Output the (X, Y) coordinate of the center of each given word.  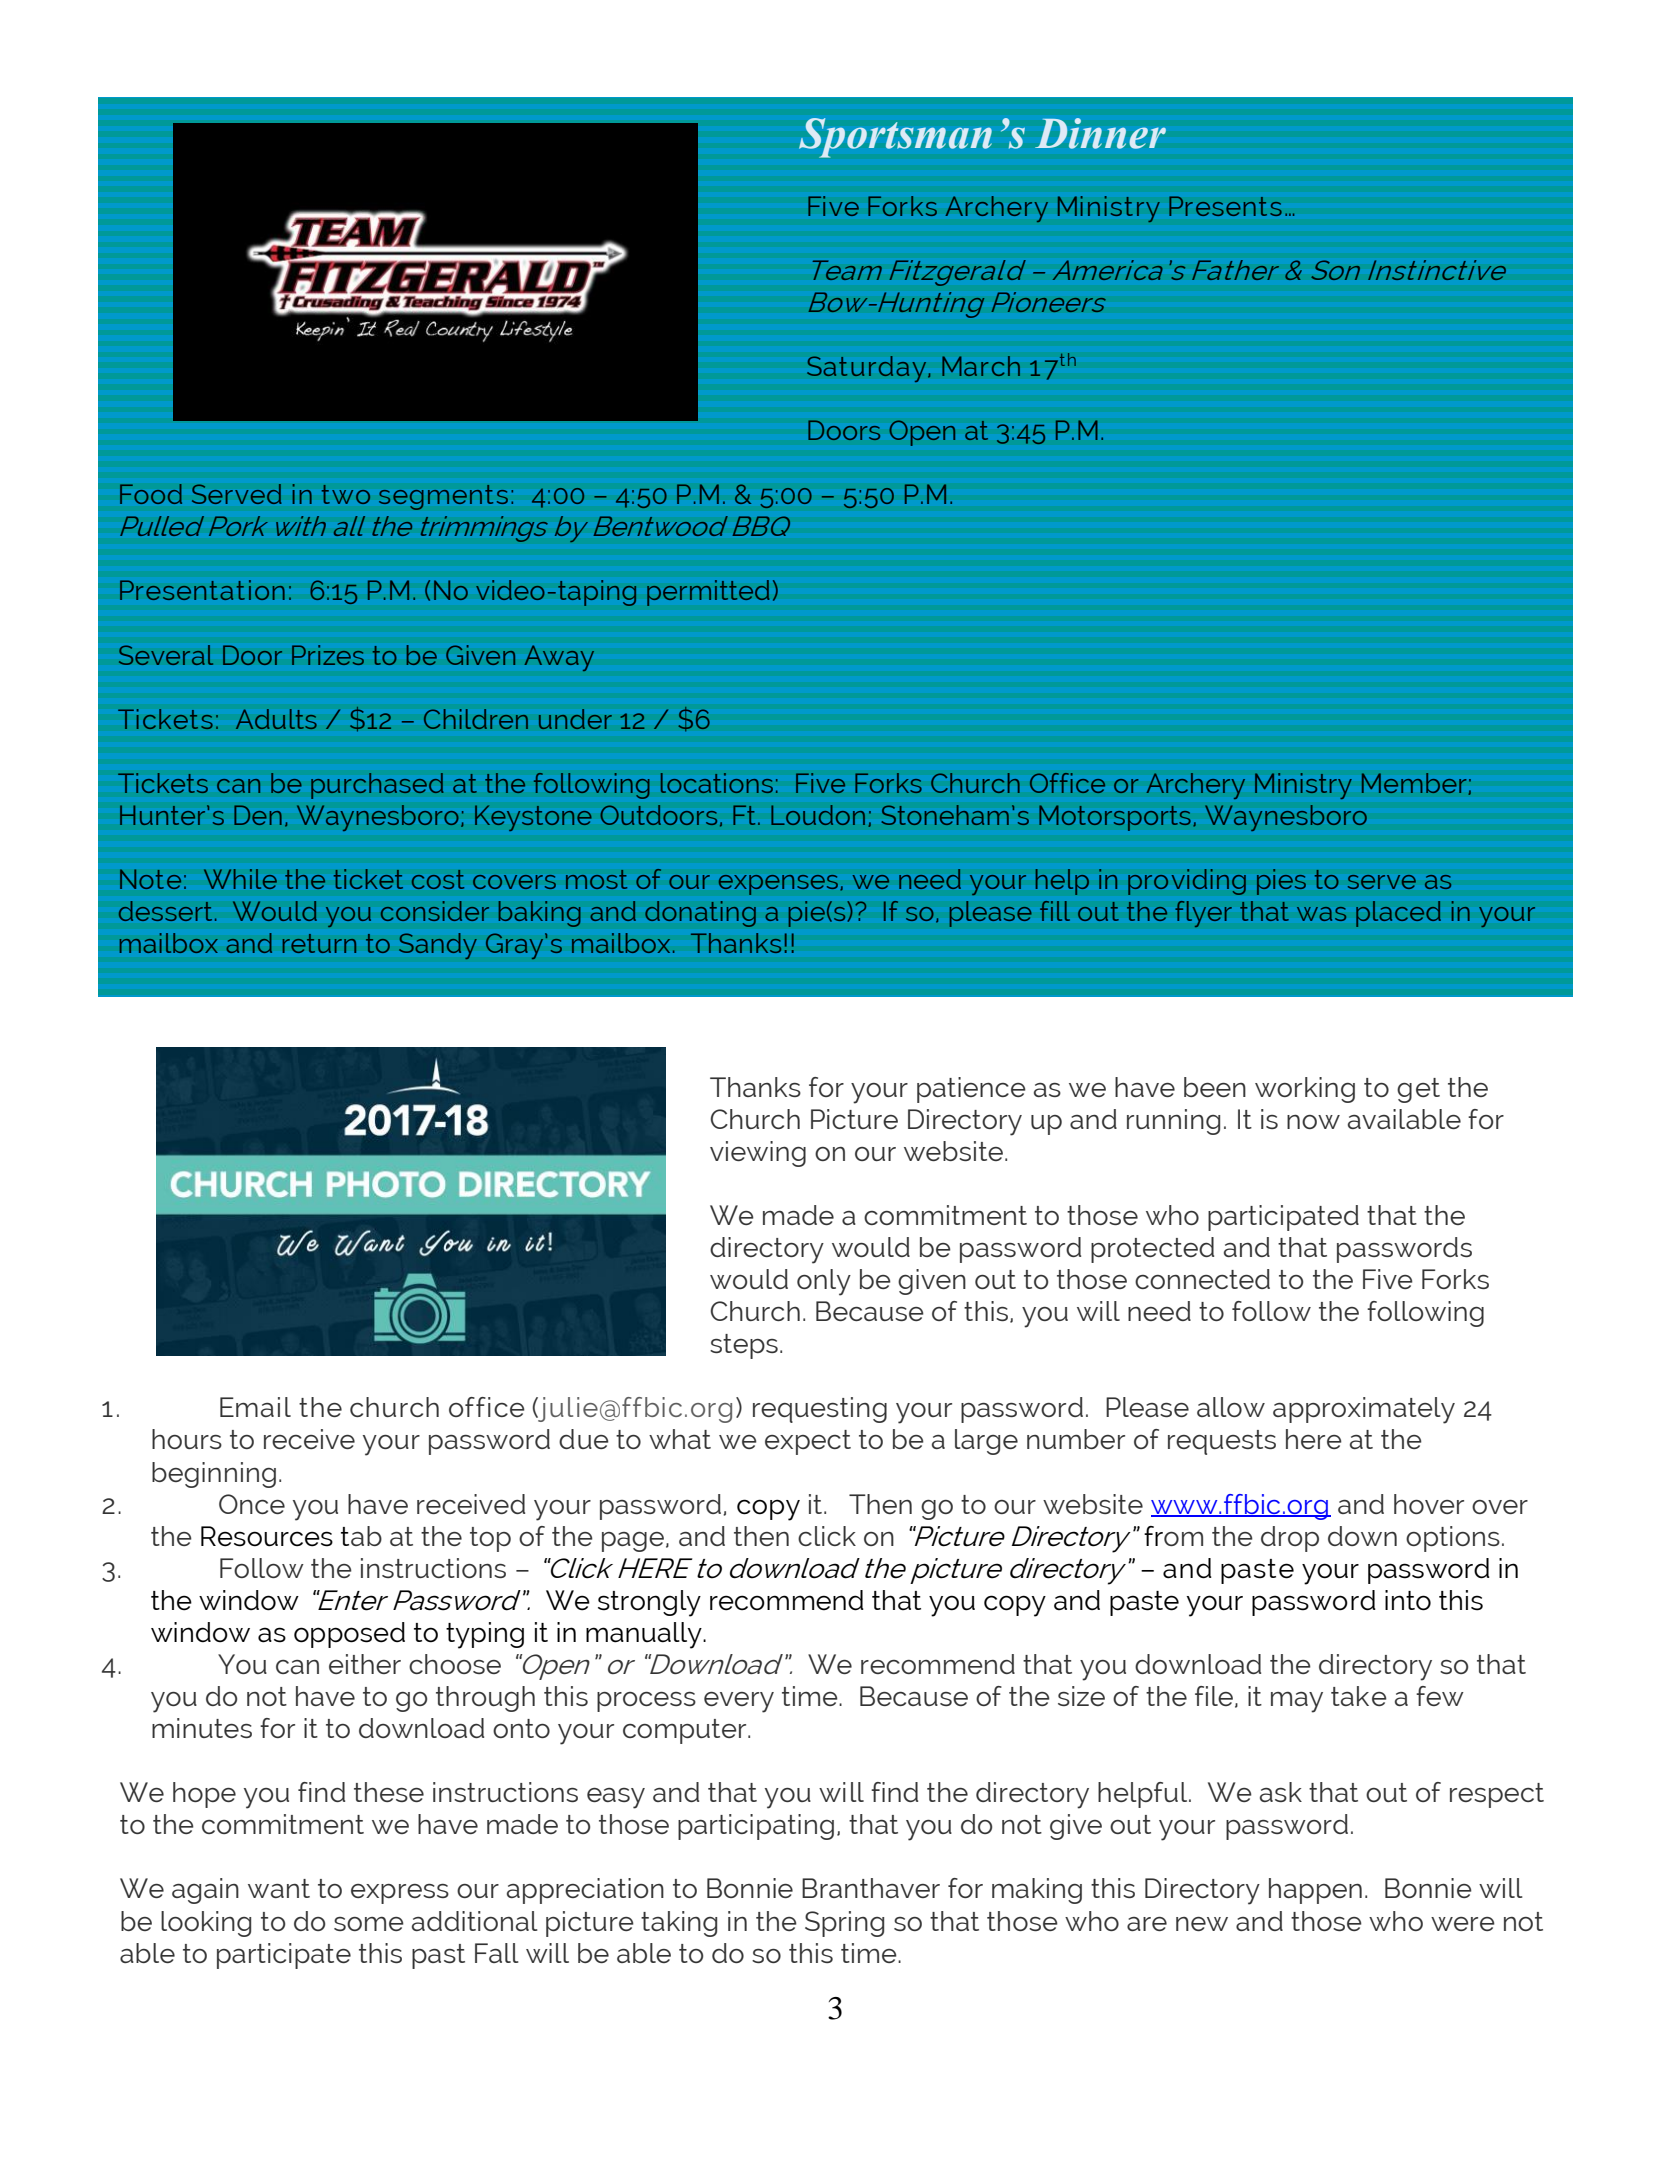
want (279, 1888)
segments (443, 497)
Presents (1225, 206)
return (319, 943)
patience (971, 1090)
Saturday (868, 369)
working (1305, 1090)
